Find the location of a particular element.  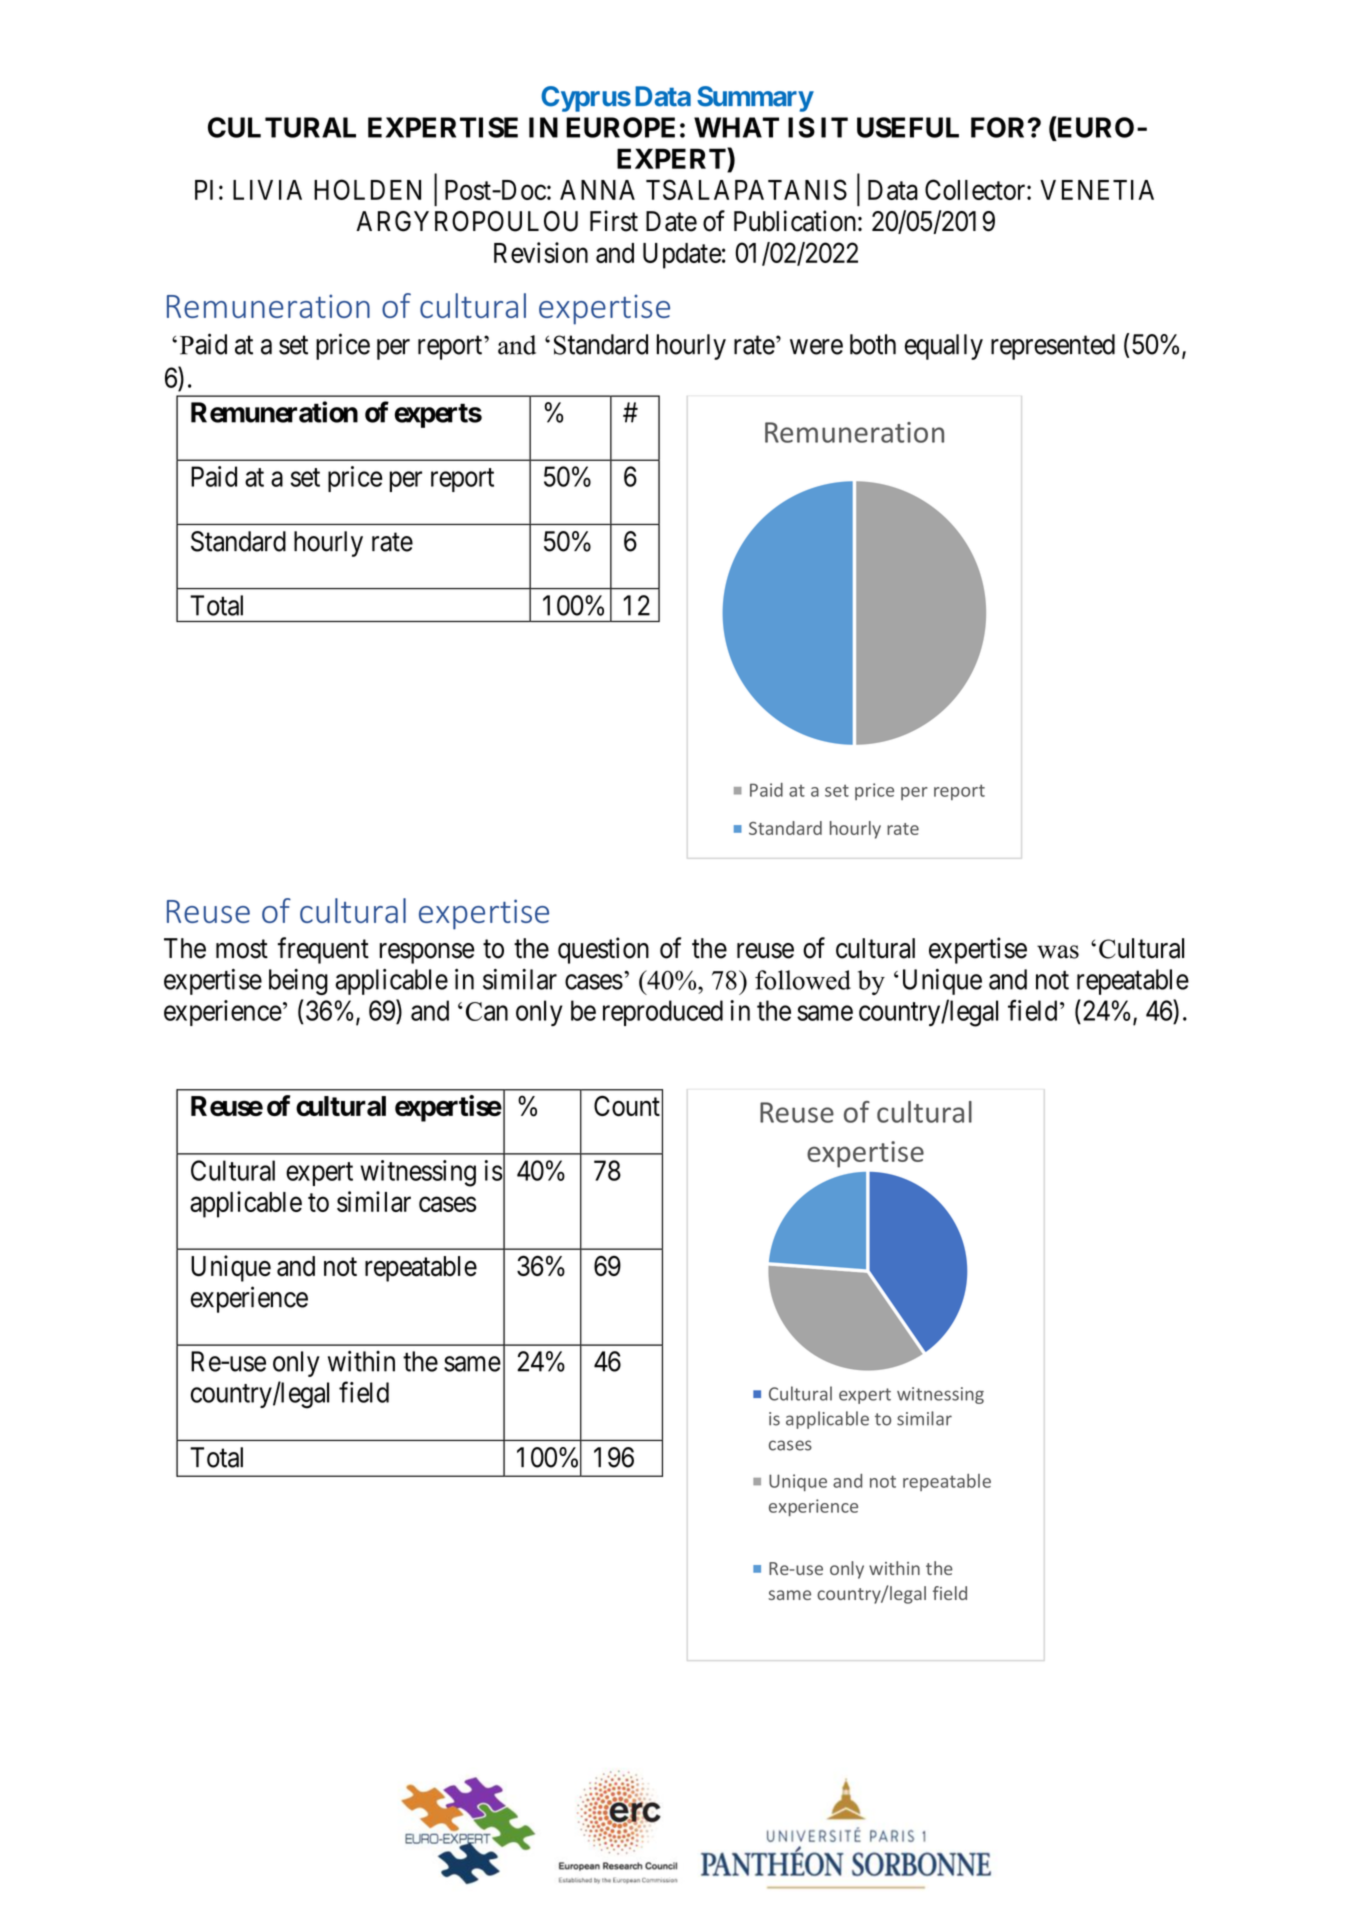

HOLDEN is located at coordinates (367, 189).
